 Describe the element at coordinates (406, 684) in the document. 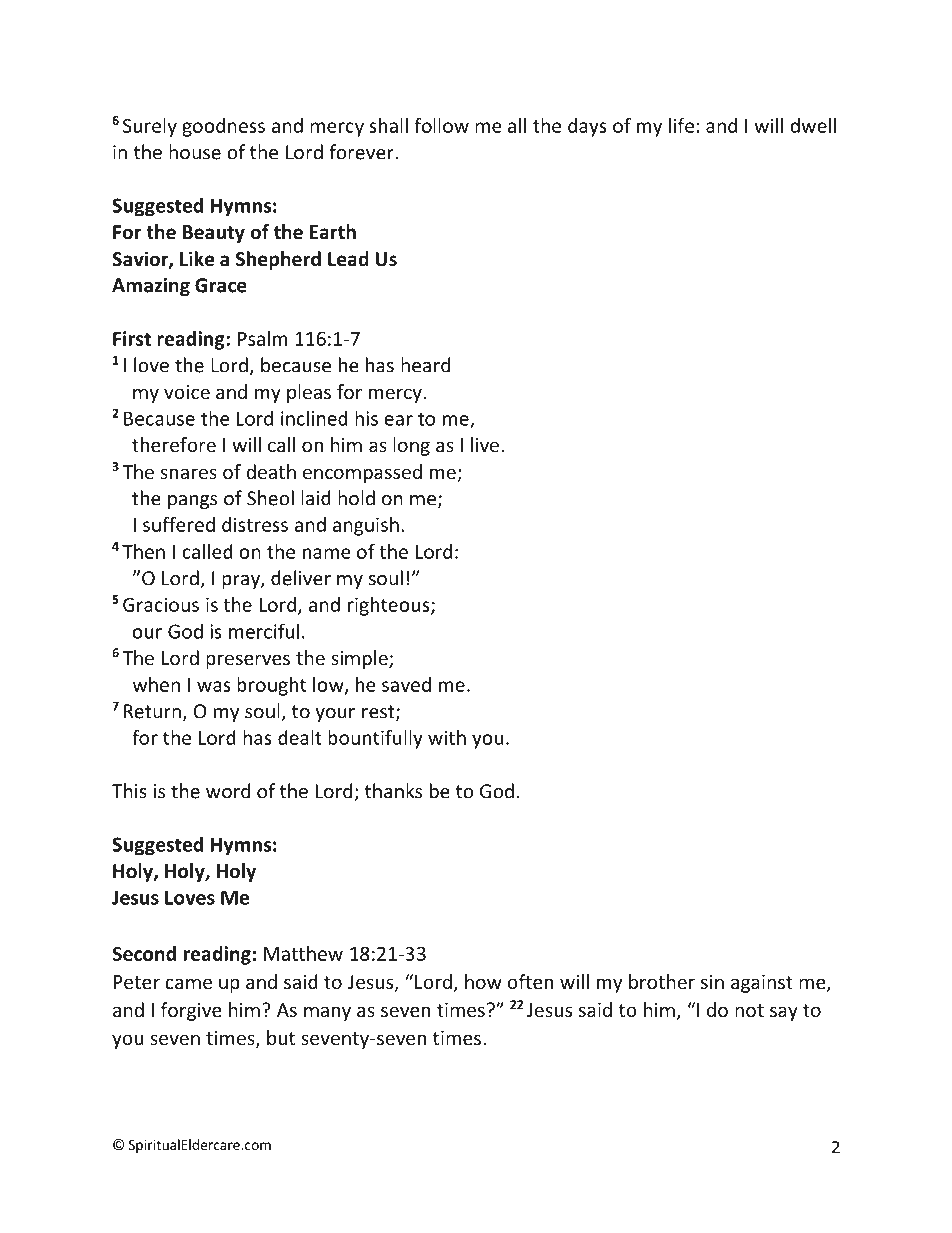

I see `saved` at that location.
